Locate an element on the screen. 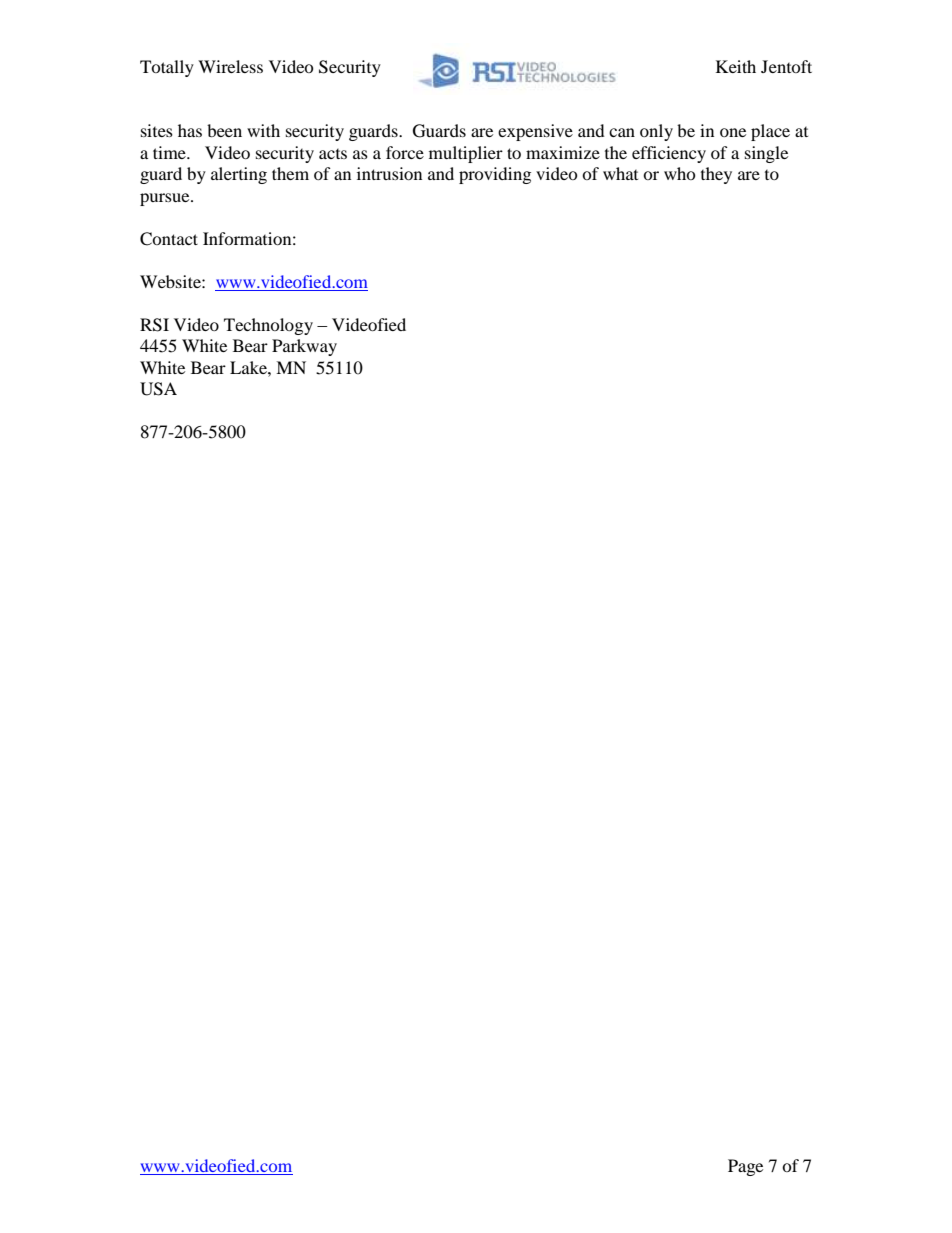 The width and height of the screenshot is (952, 1233). one is located at coordinates (733, 132).
